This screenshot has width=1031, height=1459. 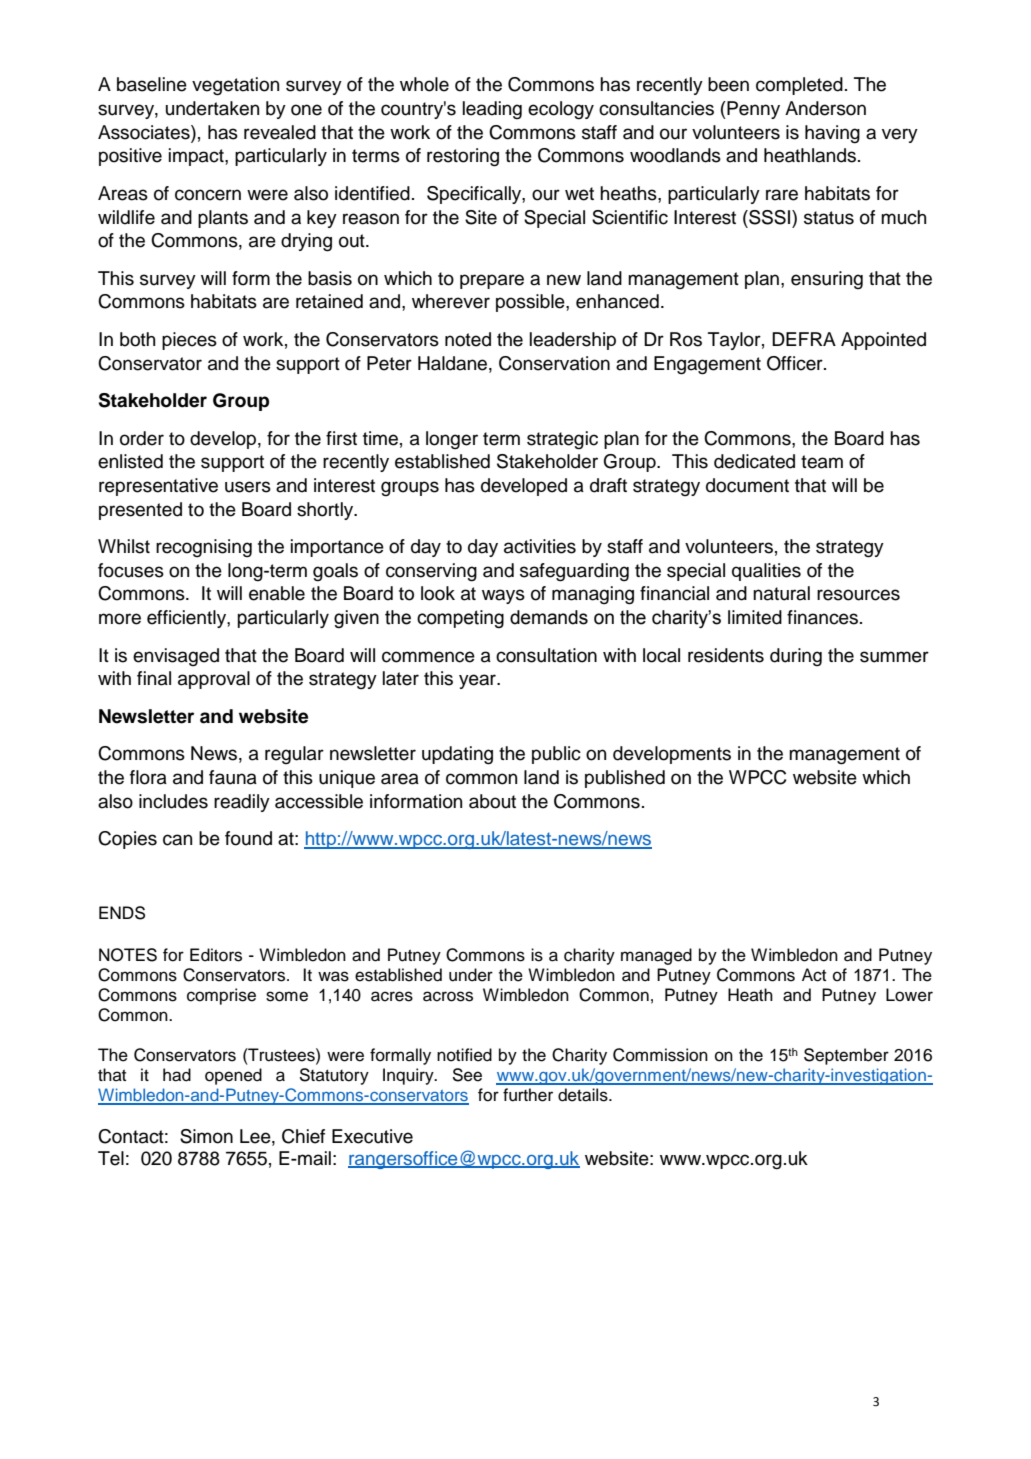 What do you see at coordinates (825, 108) in the screenshot?
I see `Anderson` at bounding box center [825, 108].
